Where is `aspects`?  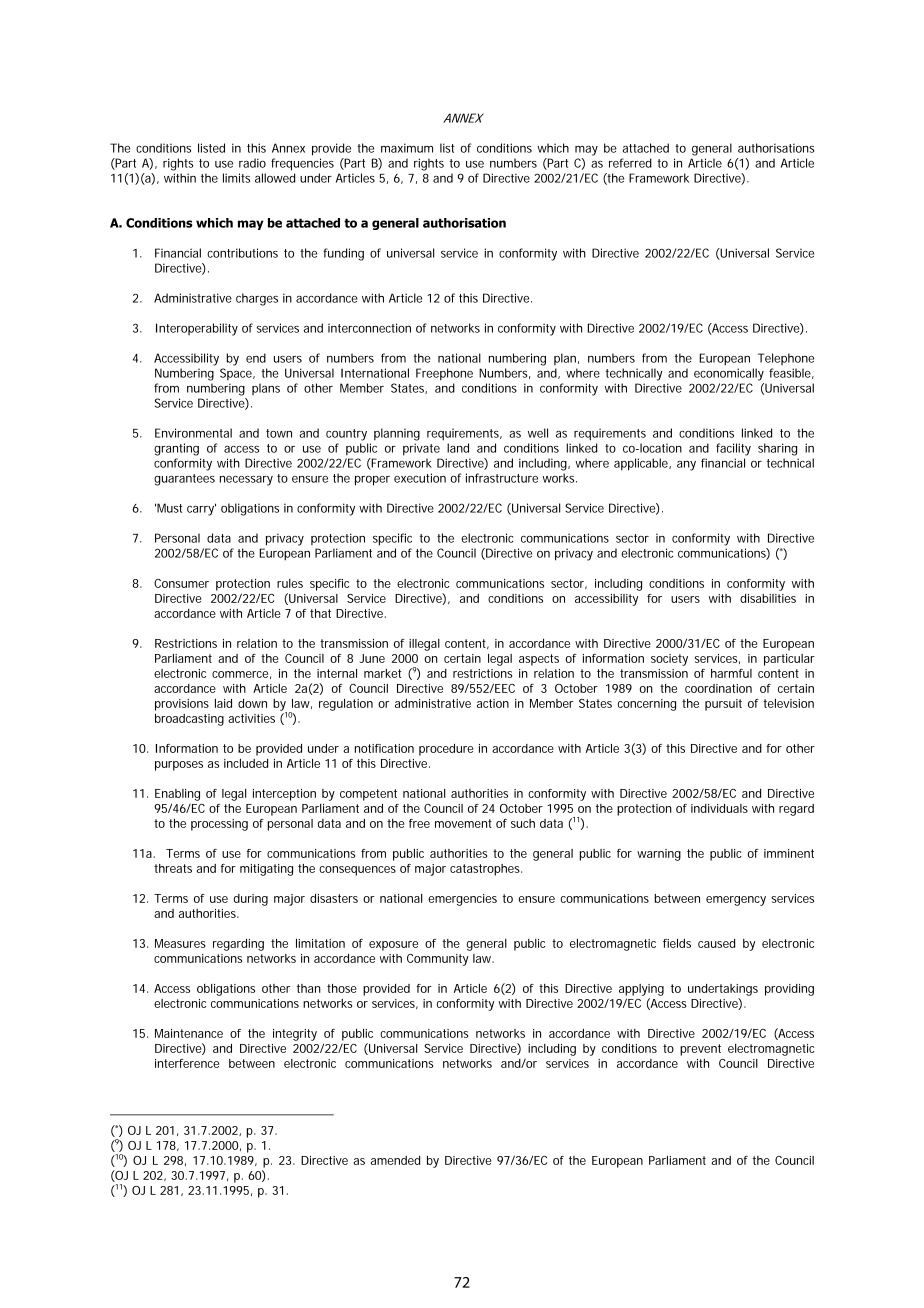
aspects is located at coordinates (539, 660).
